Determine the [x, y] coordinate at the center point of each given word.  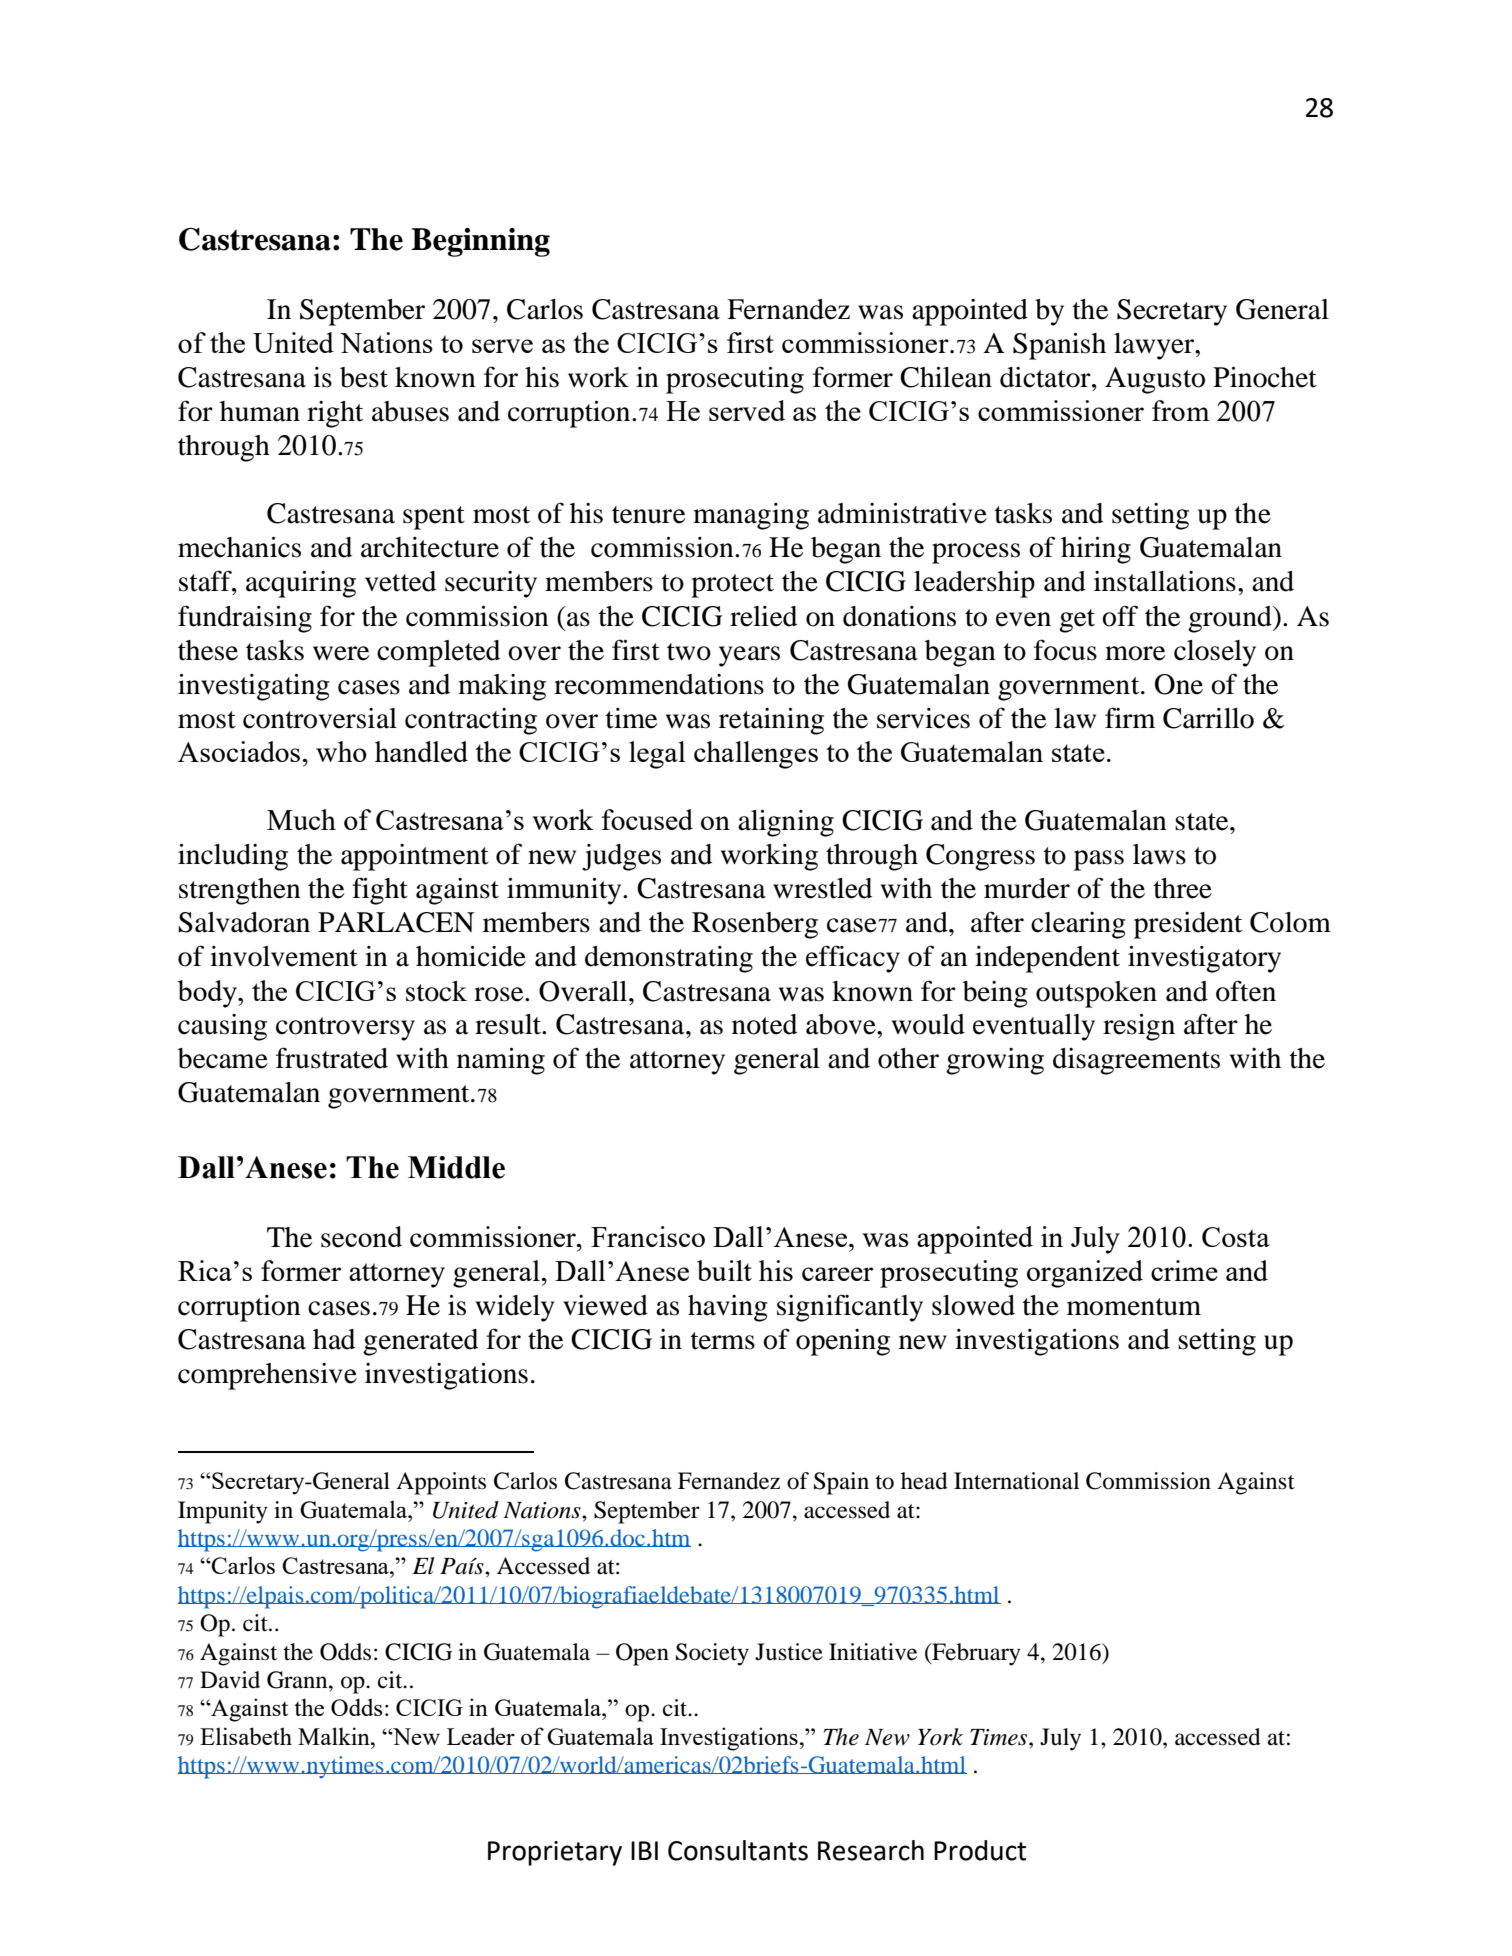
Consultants [738, 1850]
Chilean [946, 377]
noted [764, 1024]
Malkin [335, 1736]
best [364, 377]
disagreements [1136, 1061]
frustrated [332, 1058]
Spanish [1059, 346]
